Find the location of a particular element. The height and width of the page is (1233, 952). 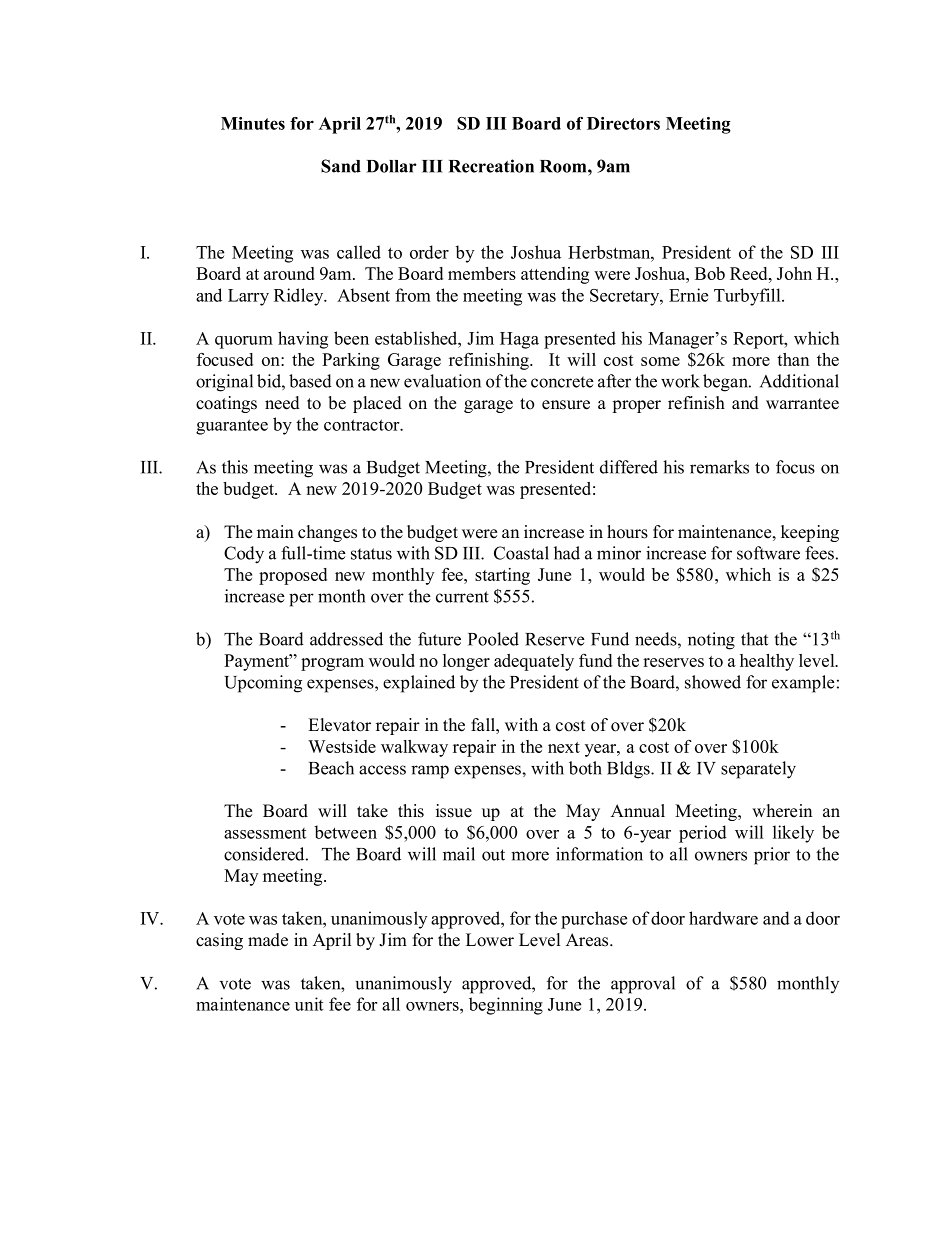

guarantee is located at coordinates (232, 427).
